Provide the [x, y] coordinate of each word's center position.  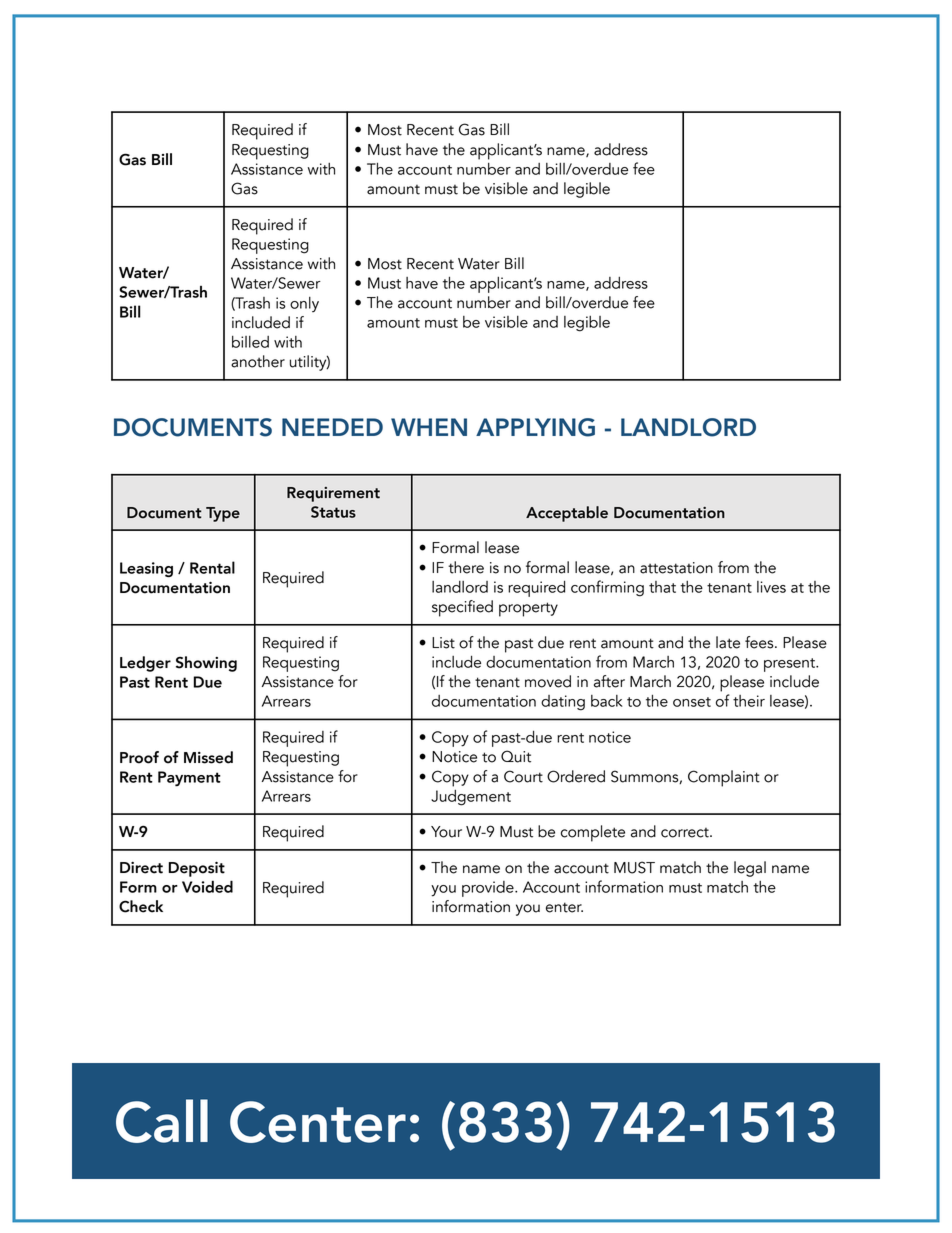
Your [446, 832]
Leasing [146, 569]
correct [686, 833]
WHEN [429, 427]
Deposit [197, 869]
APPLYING [535, 427]
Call [162, 1121]
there [466, 567]
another [258, 361]
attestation [676, 568]
